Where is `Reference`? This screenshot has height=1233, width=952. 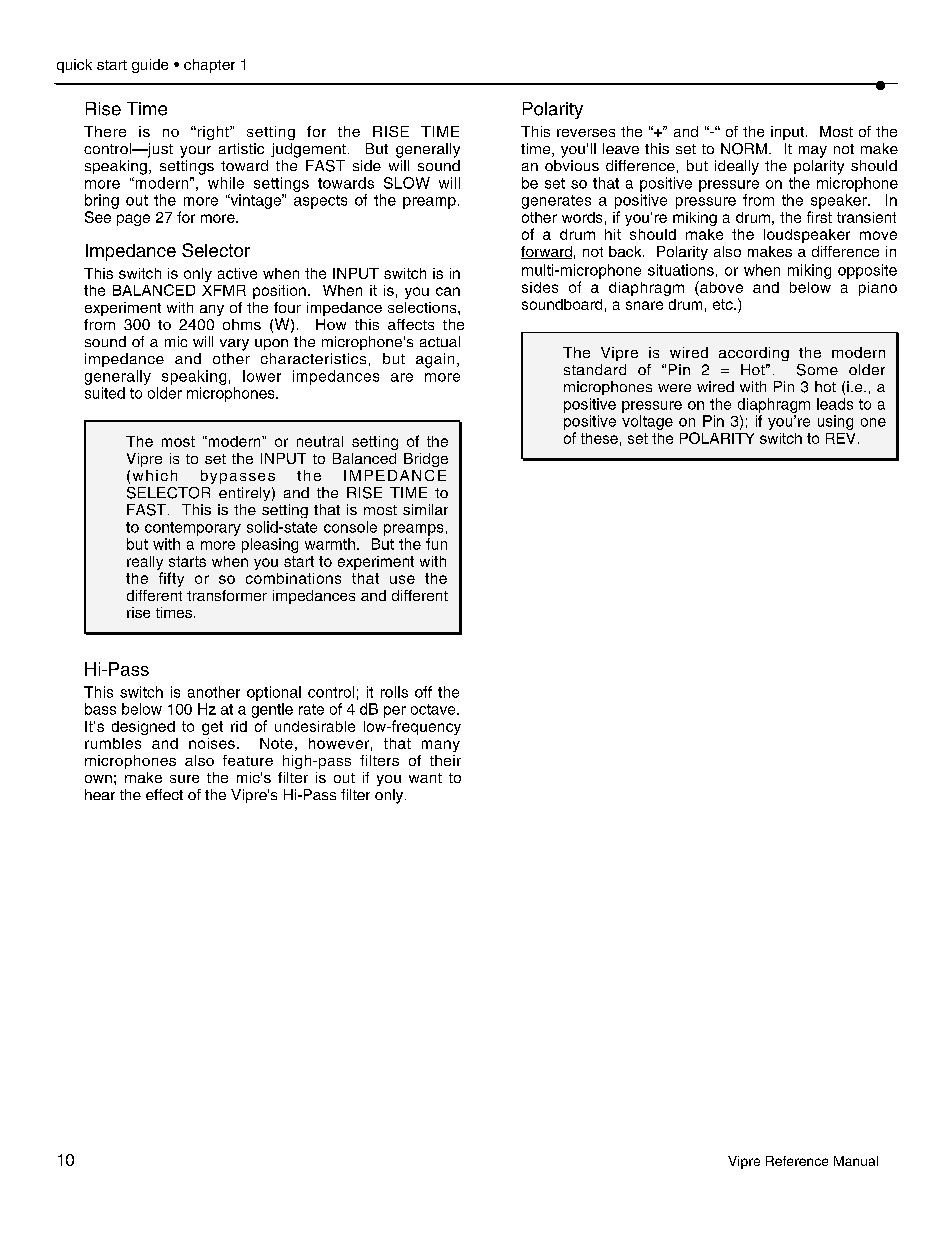 Reference is located at coordinates (797, 1161).
